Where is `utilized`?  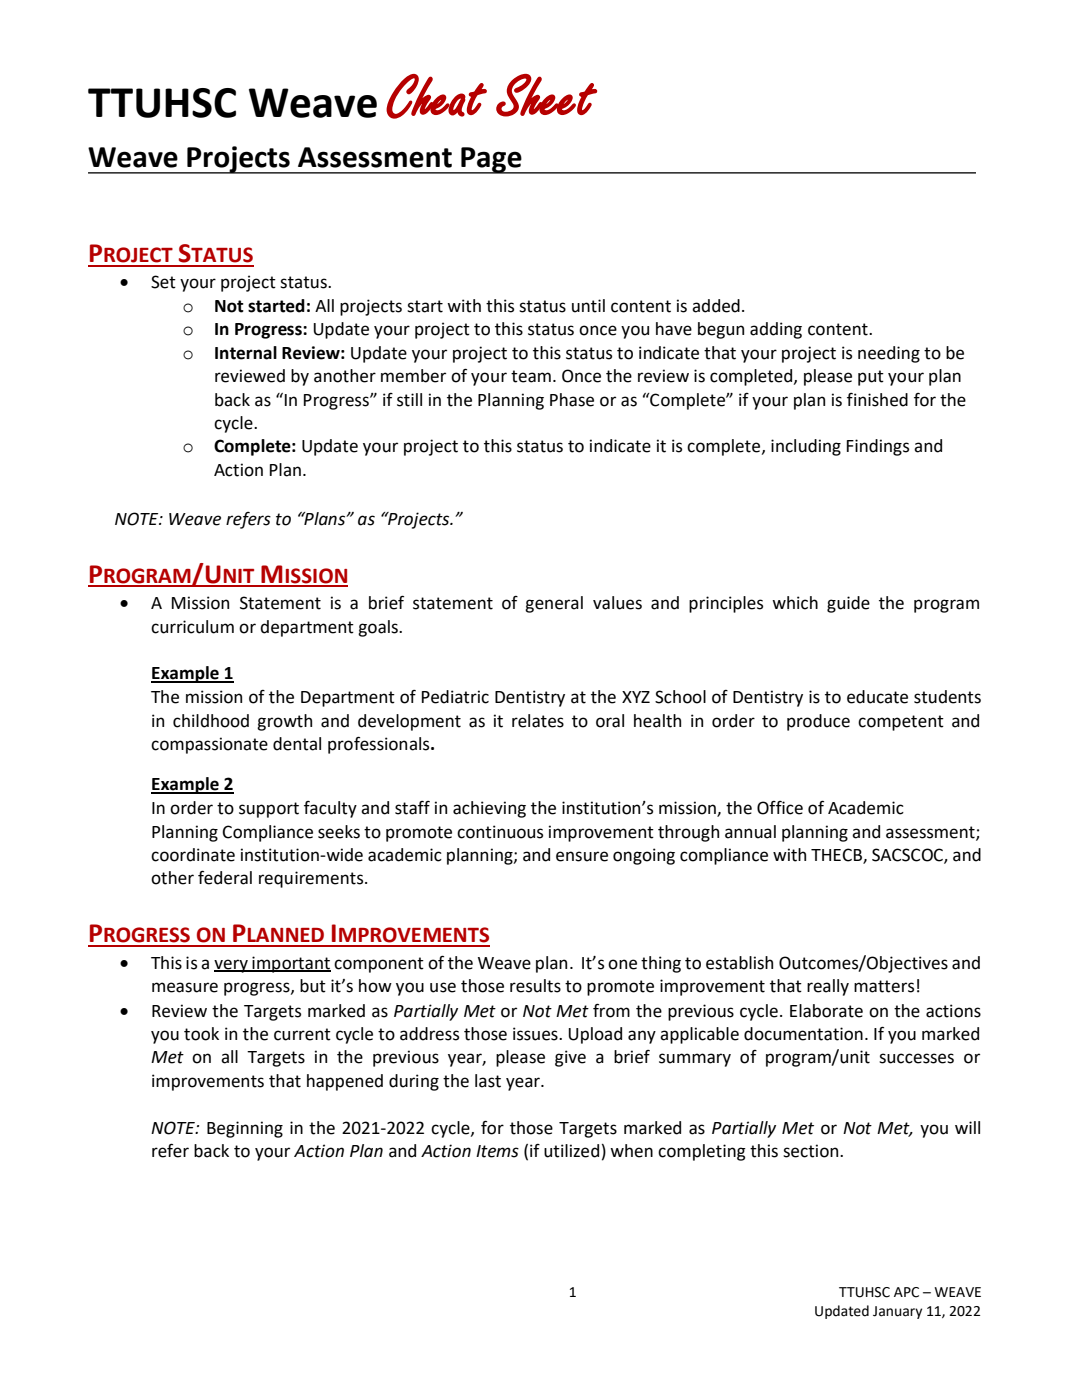
utilized is located at coordinates (571, 1151).
